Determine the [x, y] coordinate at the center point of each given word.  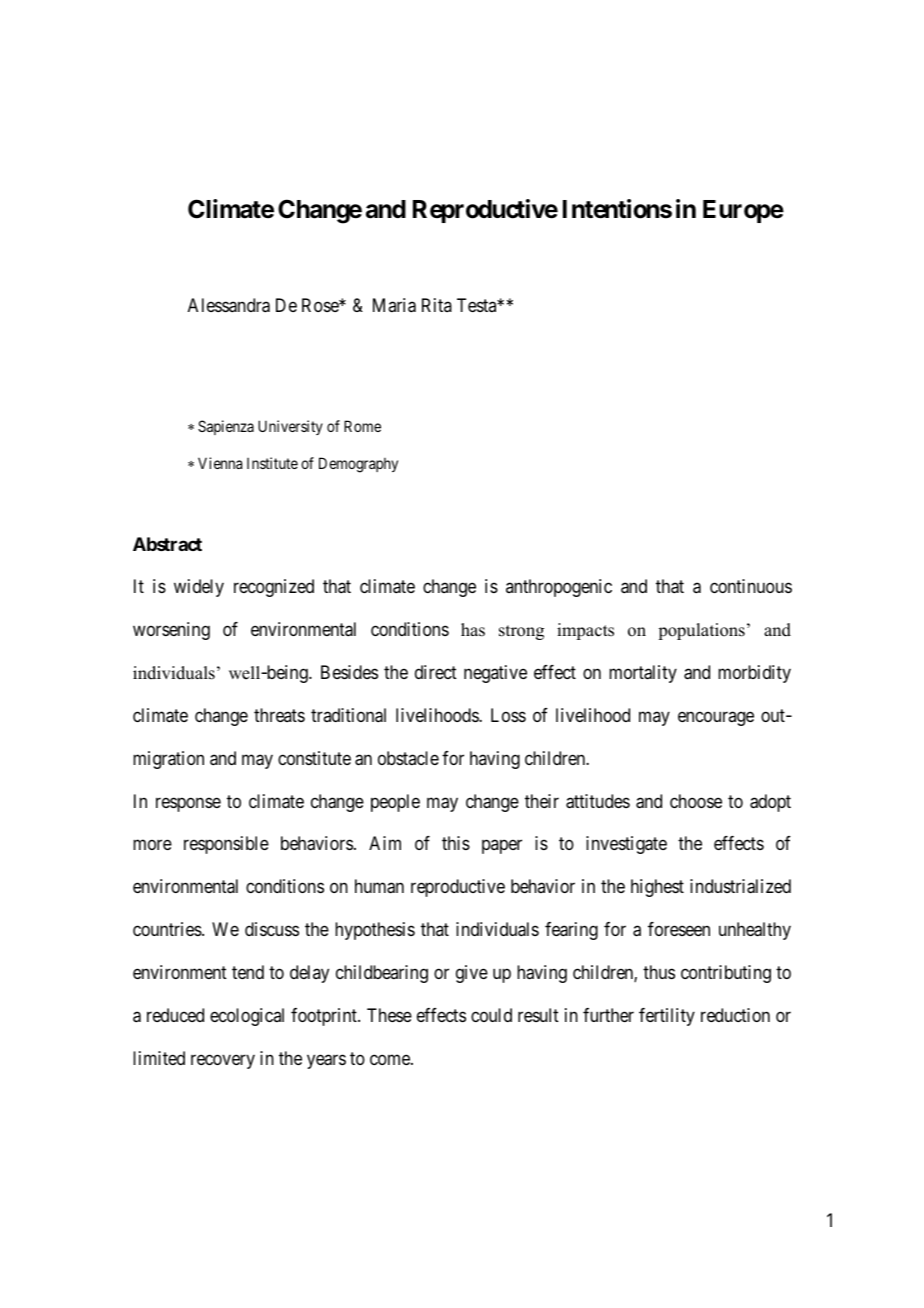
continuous [751, 586]
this [456, 843]
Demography [358, 465]
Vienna [220, 463]
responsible [226, 845]
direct [436, 672]
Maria [394, 305]
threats [279, 715]
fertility [667, 1017]
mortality [643, 674]
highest [657, 888]
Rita [437, 305]
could [491, 1015]
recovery [223, 1061]
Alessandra [229, 305]
